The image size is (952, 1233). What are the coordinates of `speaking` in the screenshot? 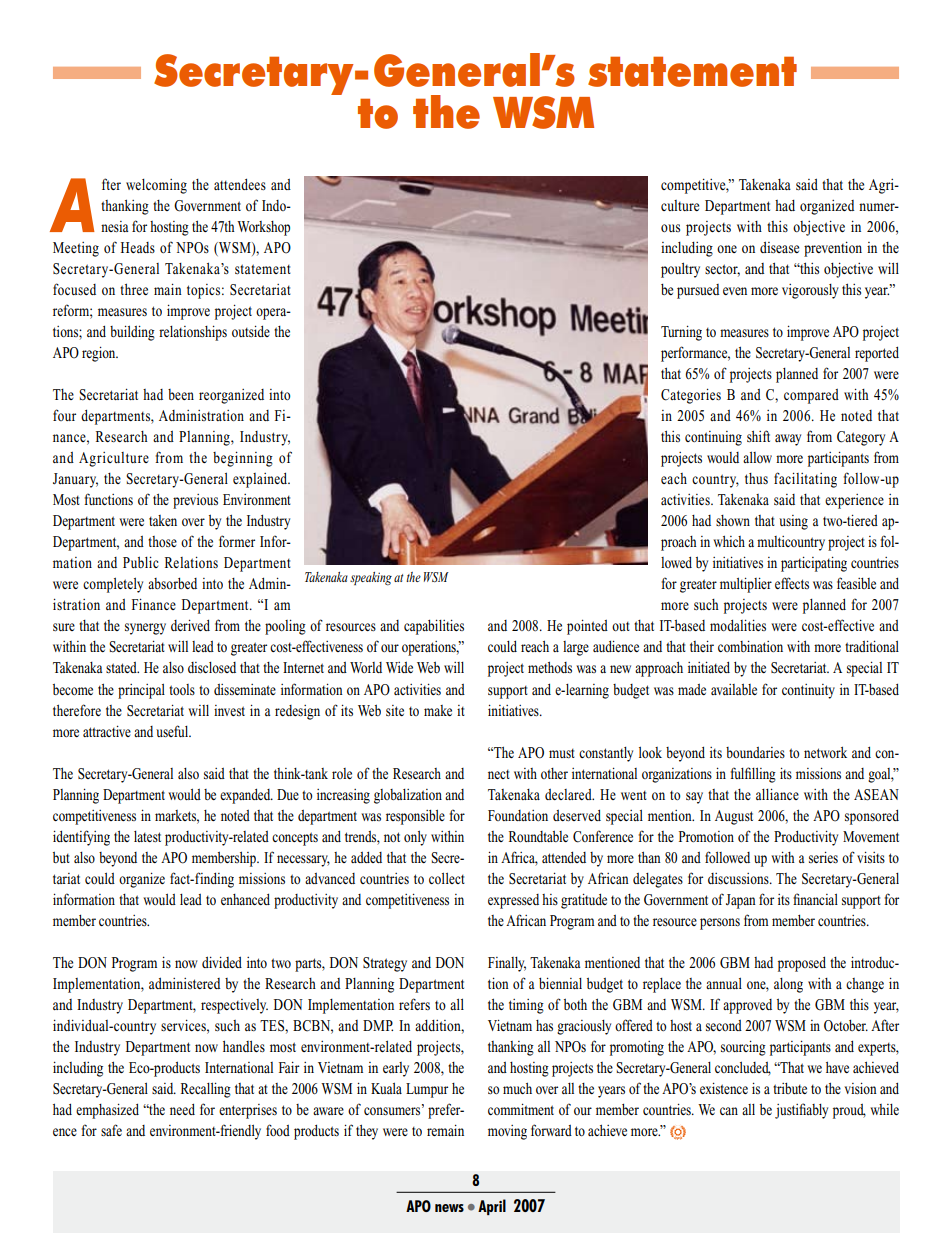 It's located at (371, 578).
